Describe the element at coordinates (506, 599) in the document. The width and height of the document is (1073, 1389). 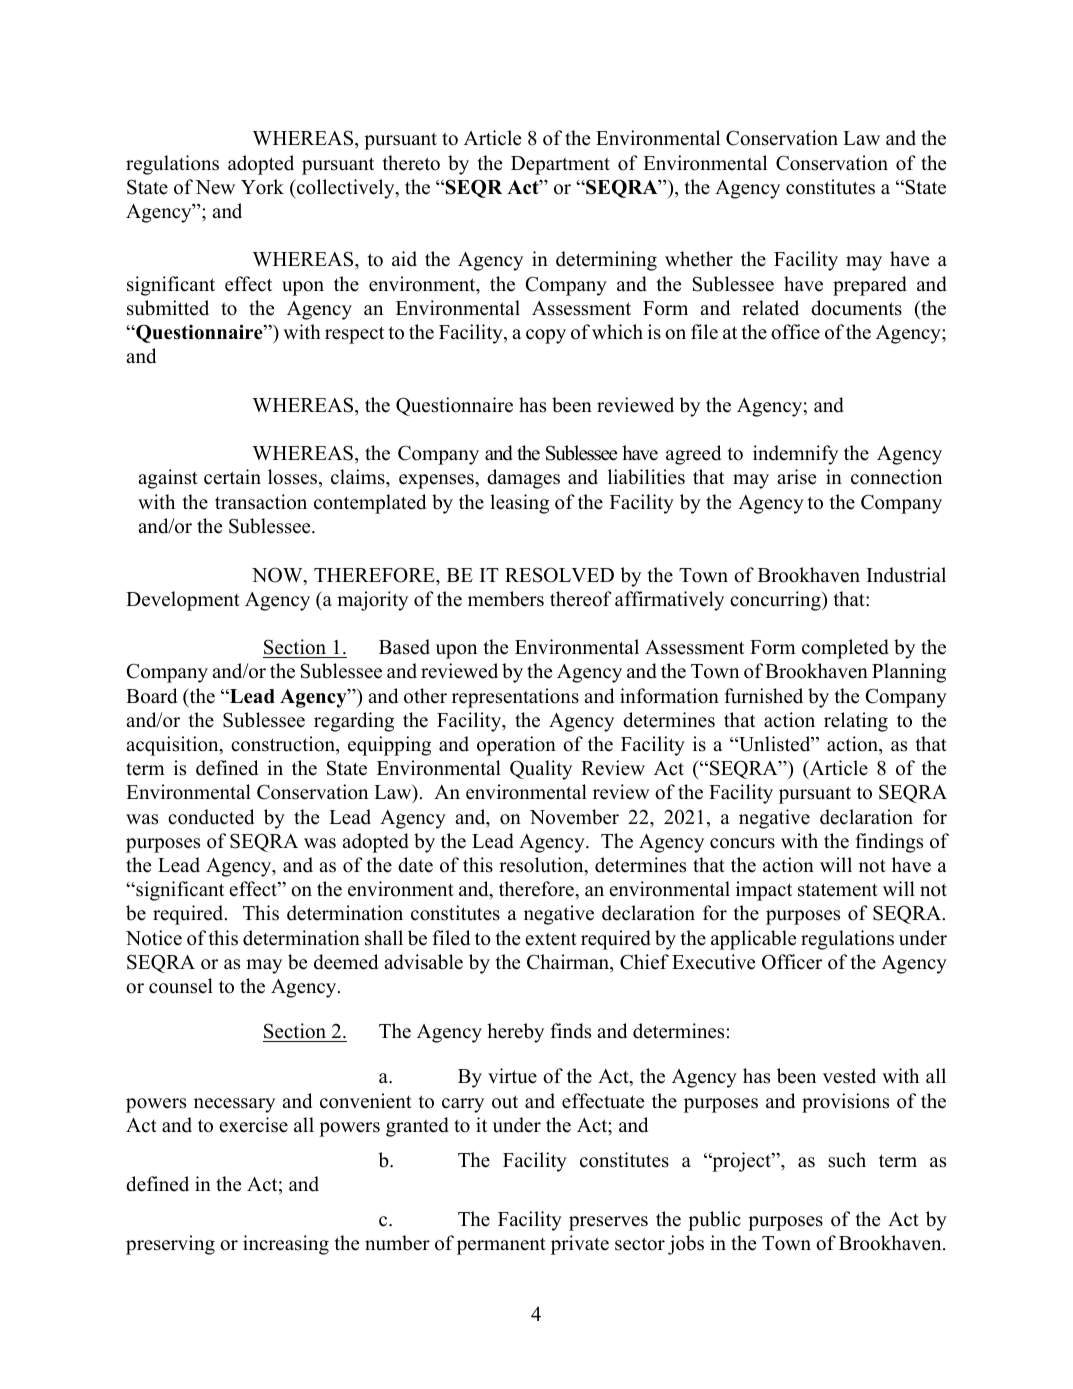
I see `members` at that location.
